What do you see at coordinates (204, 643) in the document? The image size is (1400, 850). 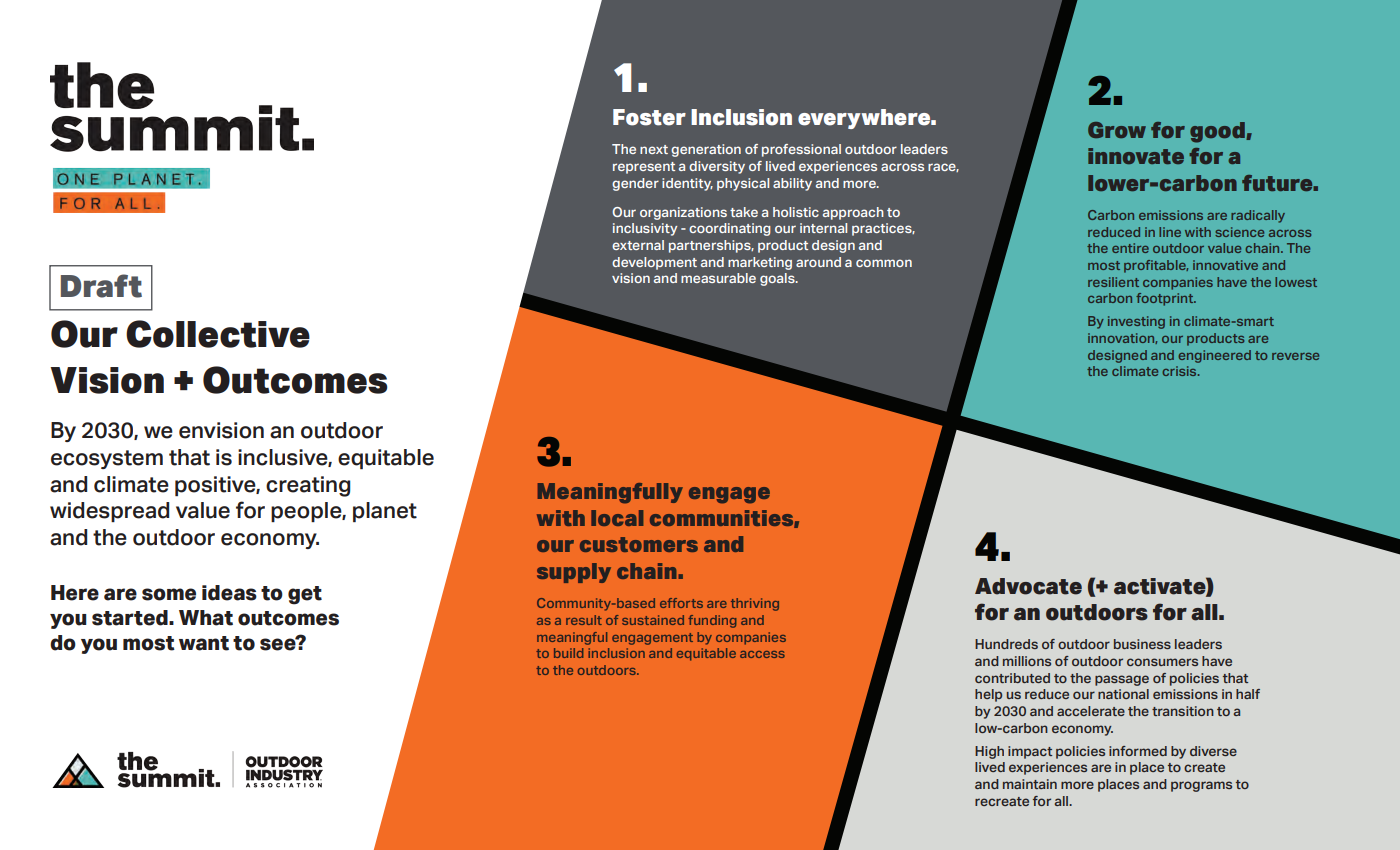 I see `want` at bounding box center [204, 643].
